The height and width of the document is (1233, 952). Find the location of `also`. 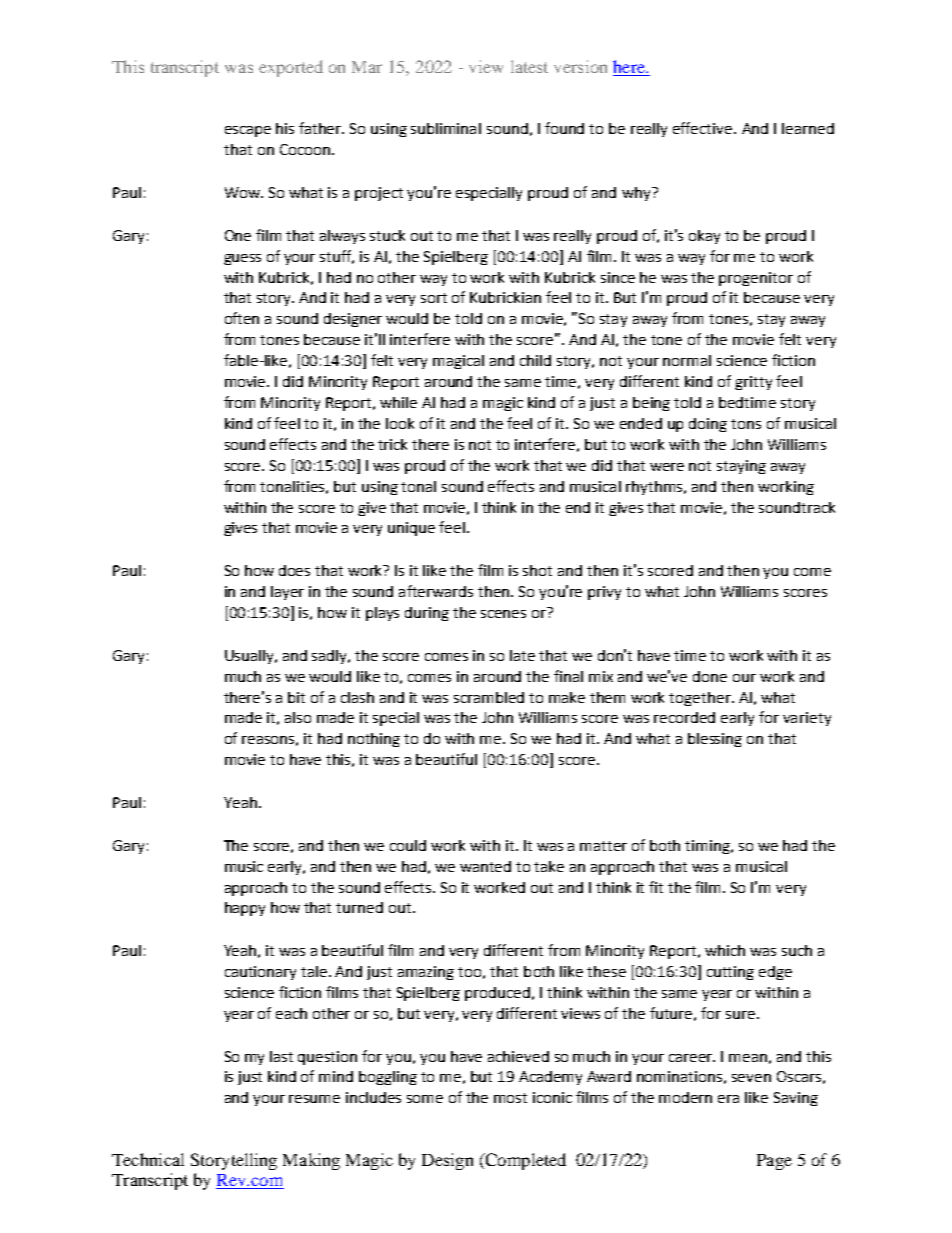

also is located at coordinates (298, 717).
